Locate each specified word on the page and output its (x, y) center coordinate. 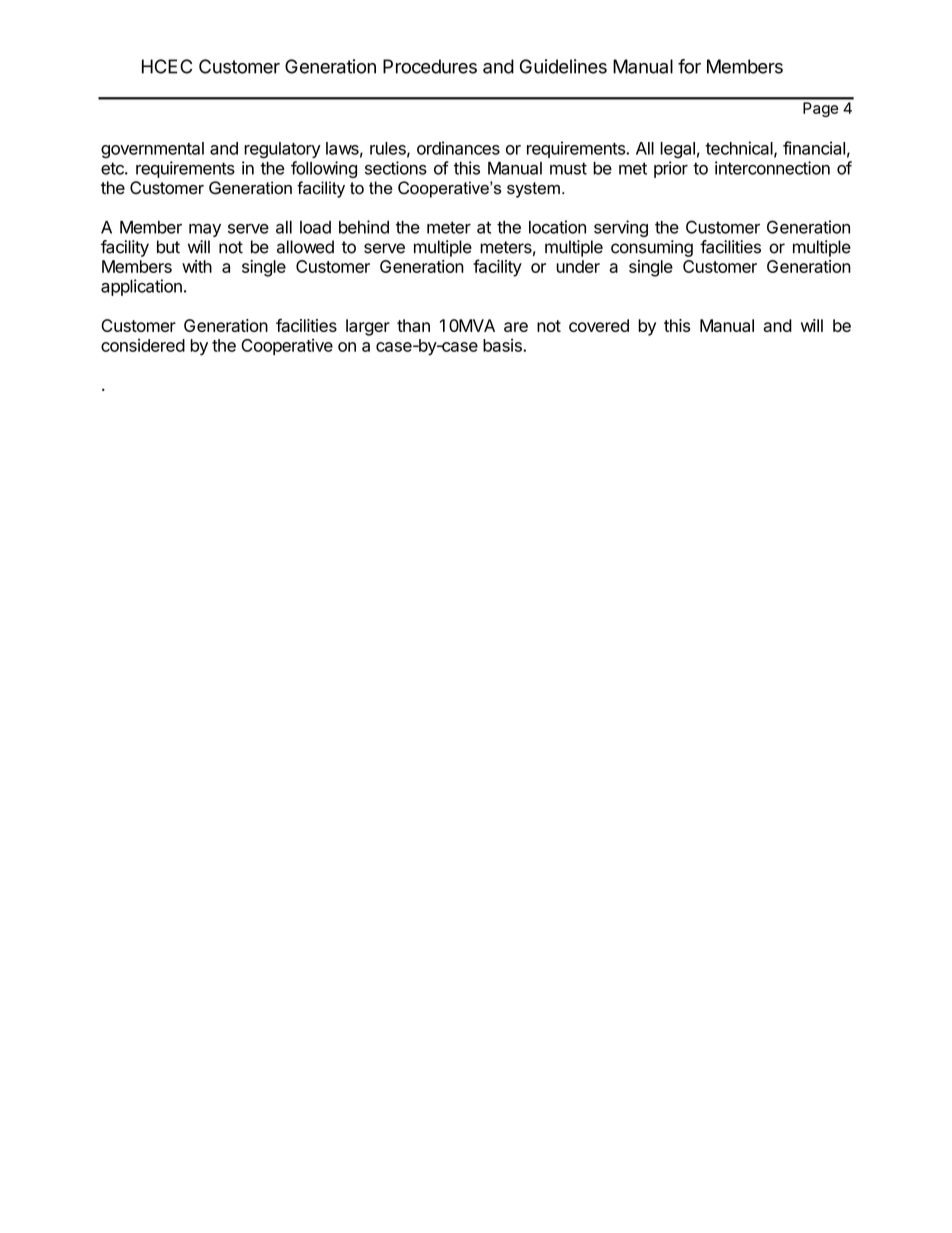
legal (677, 150)
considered (143, 345)
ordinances (458, 148)
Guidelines (563, 66)
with (197, 266)
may (205, 230)
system (533, 190)
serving (621, 228)
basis (503, 345)
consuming (652, 248)
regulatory (282, 150)
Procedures (430, 66)
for (689, 66)
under (578, 266)
